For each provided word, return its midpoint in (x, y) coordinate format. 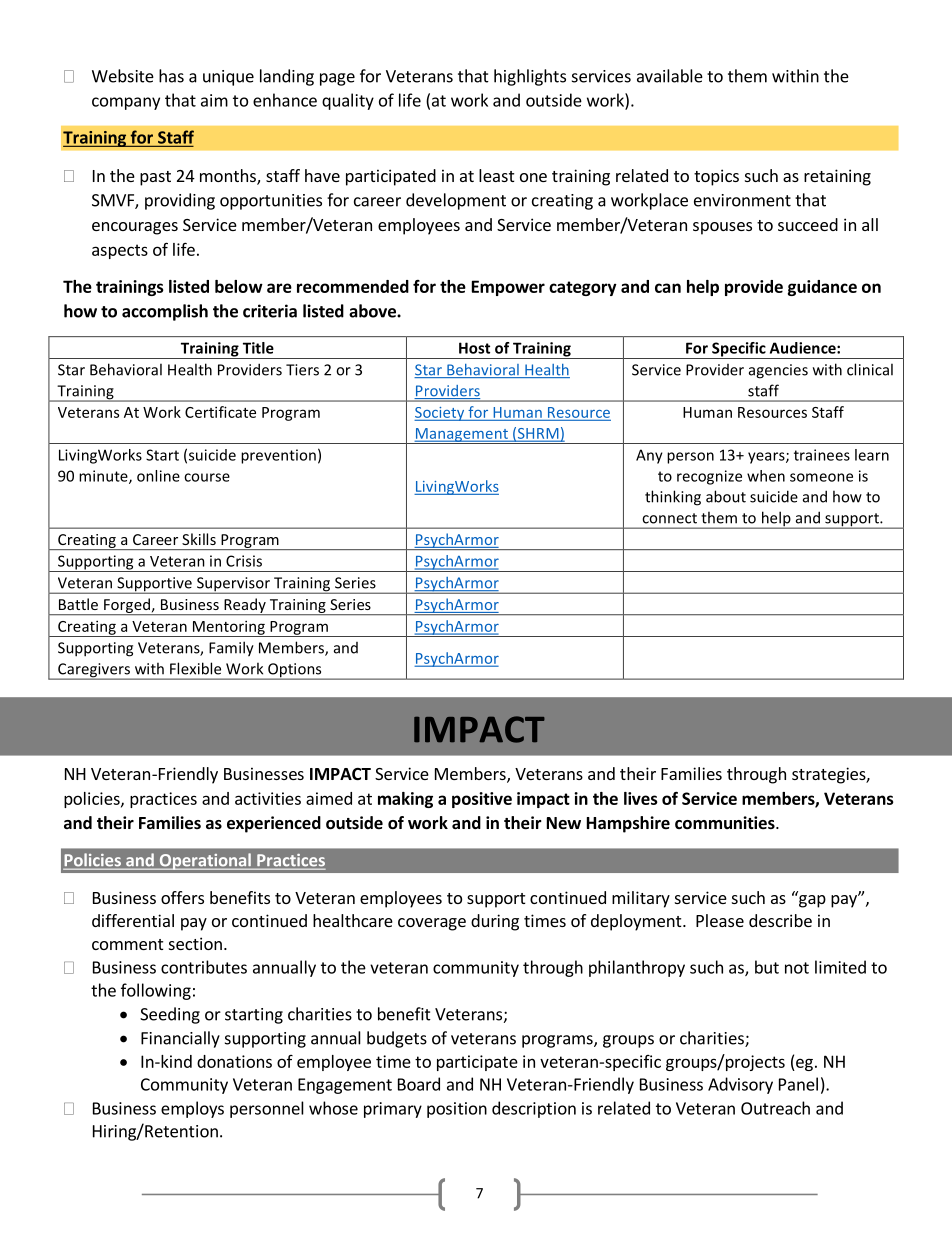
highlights (530, 77)
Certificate (220, 412)
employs (192, 1109)
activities (268, 798)
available (670, 76)
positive (482, 800)
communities (726, 823)
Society (440, 414)
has (171, 76)
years (767, 458)
